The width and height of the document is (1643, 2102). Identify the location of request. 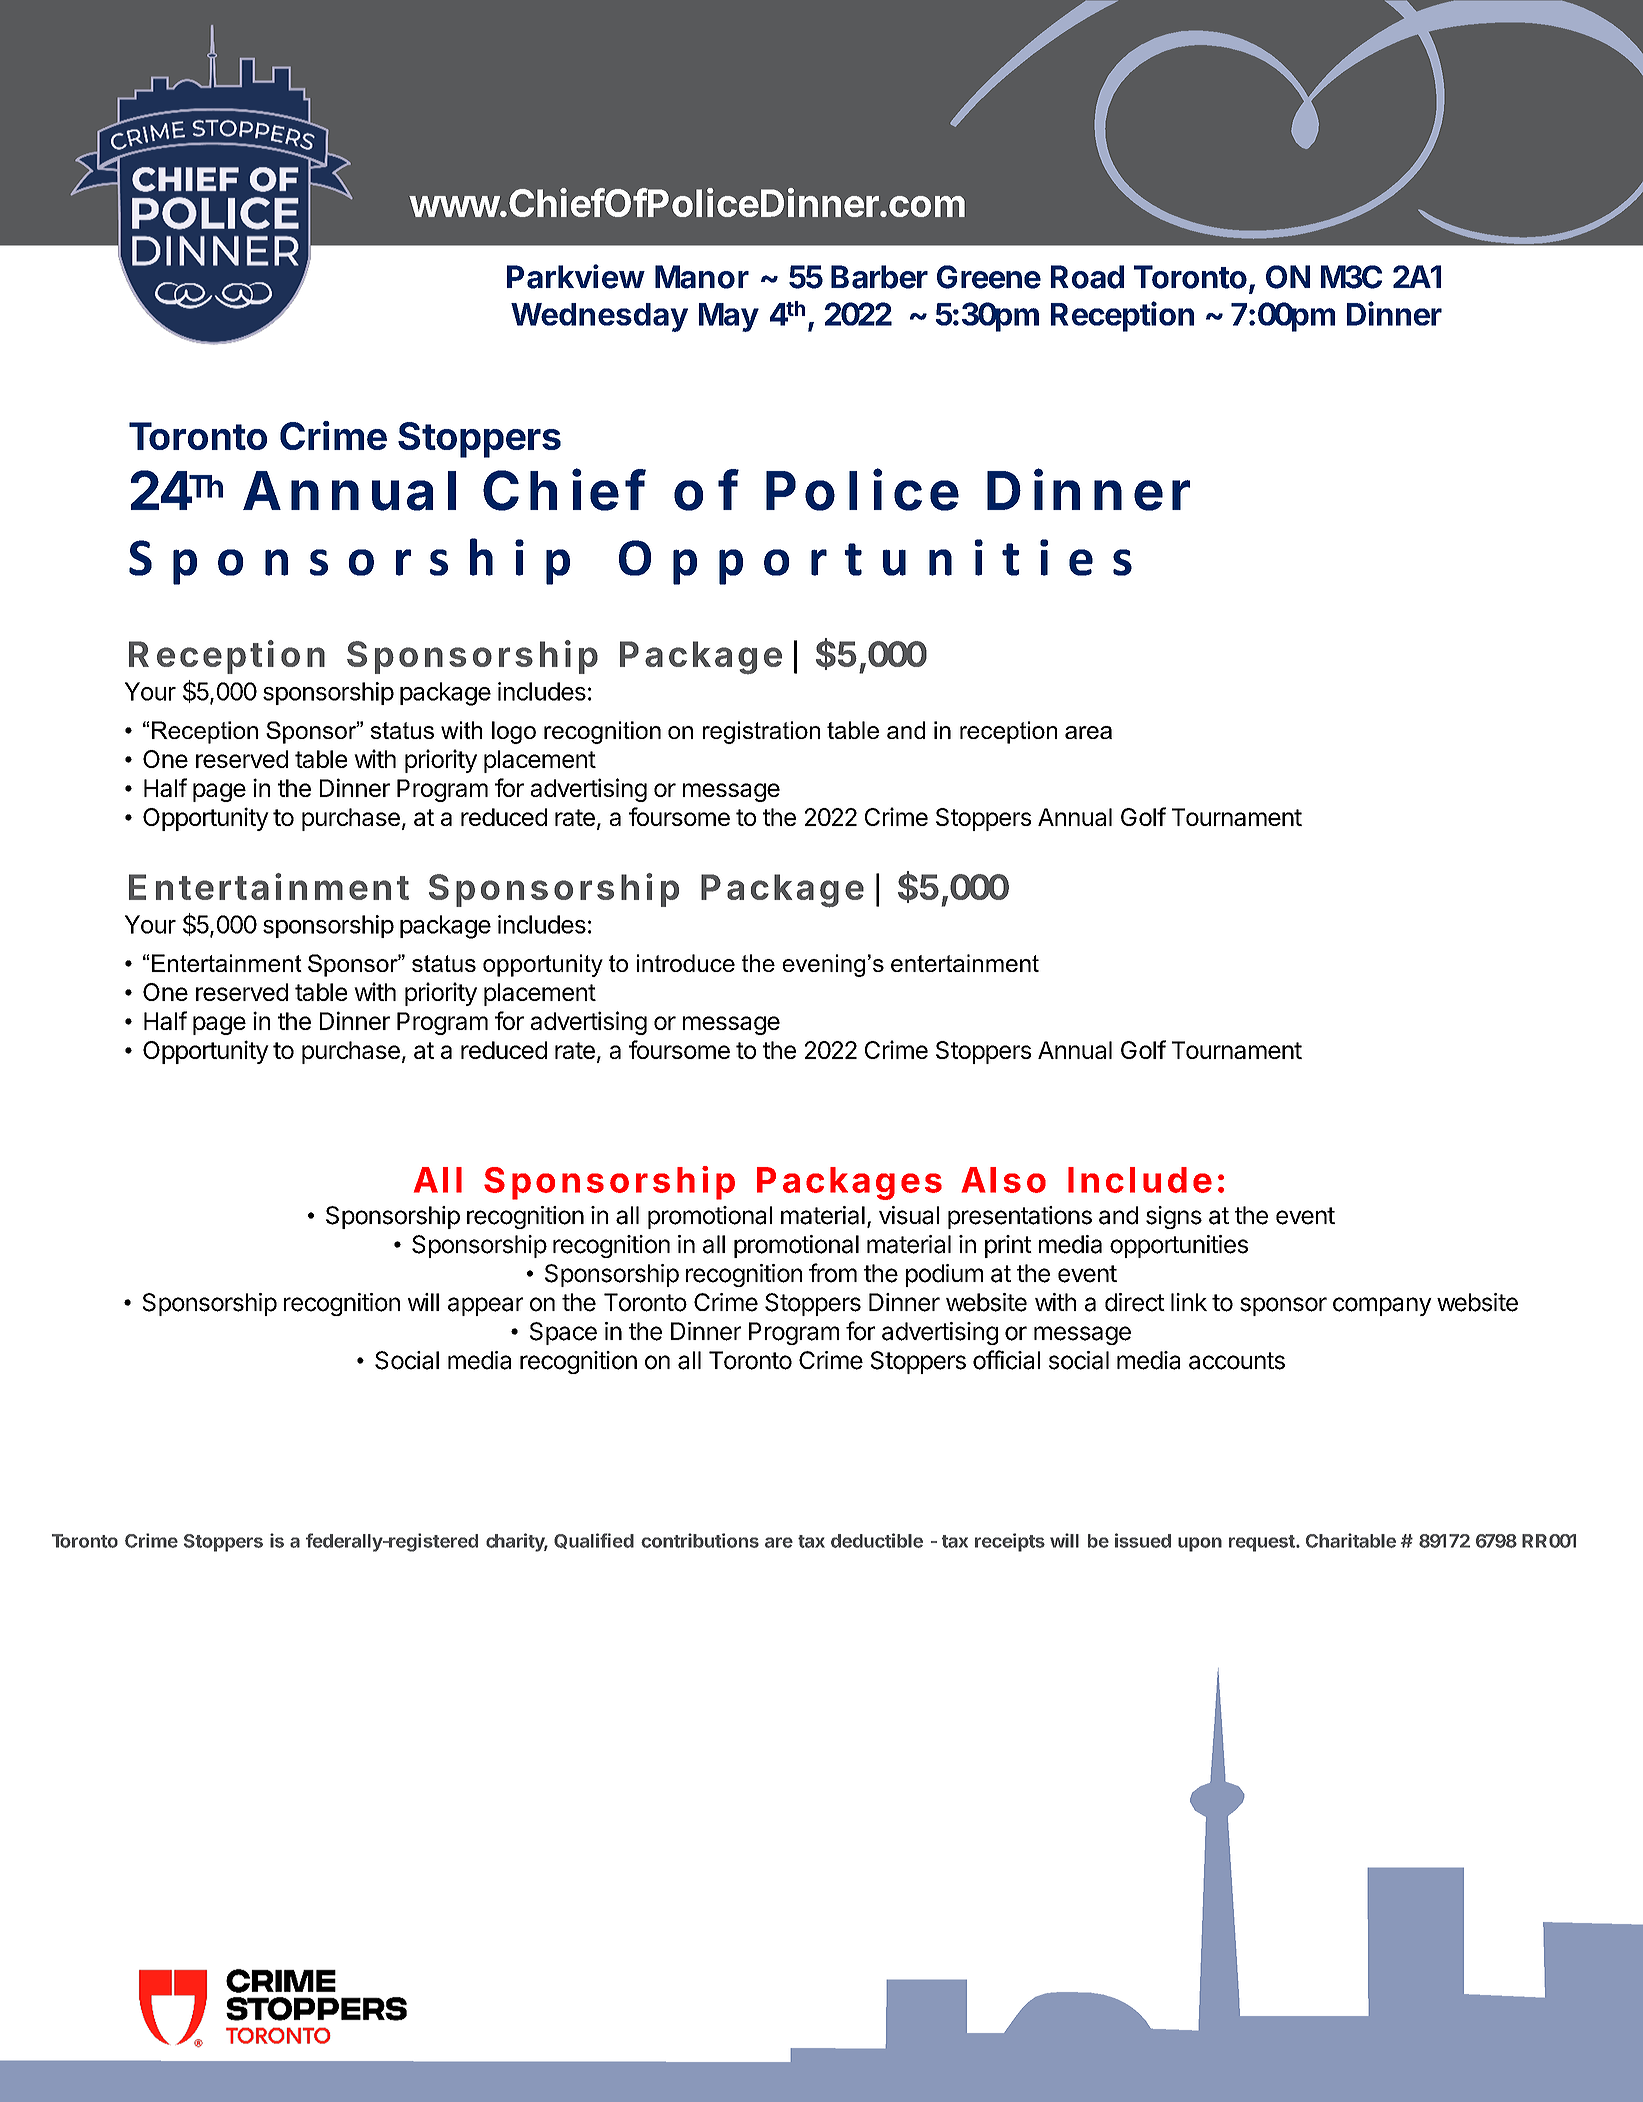
(1263, 1543).
